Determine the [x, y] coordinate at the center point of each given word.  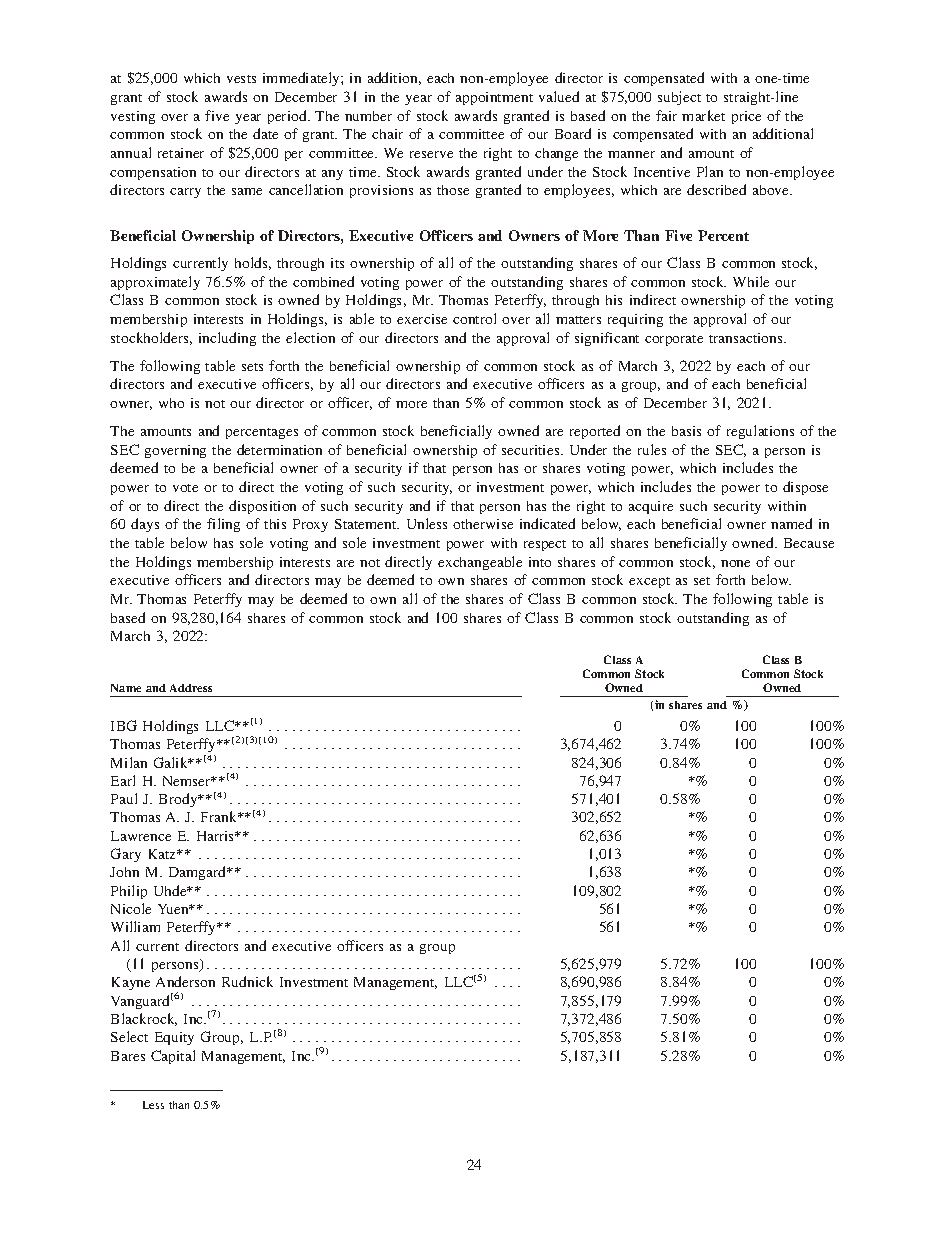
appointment [494, 98]
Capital [173, 1057]
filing [223, 525]
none [735, 563]
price [746, 117]
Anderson [185, 981]
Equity [174, 1038]
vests [241, 79]
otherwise [483, 524]
